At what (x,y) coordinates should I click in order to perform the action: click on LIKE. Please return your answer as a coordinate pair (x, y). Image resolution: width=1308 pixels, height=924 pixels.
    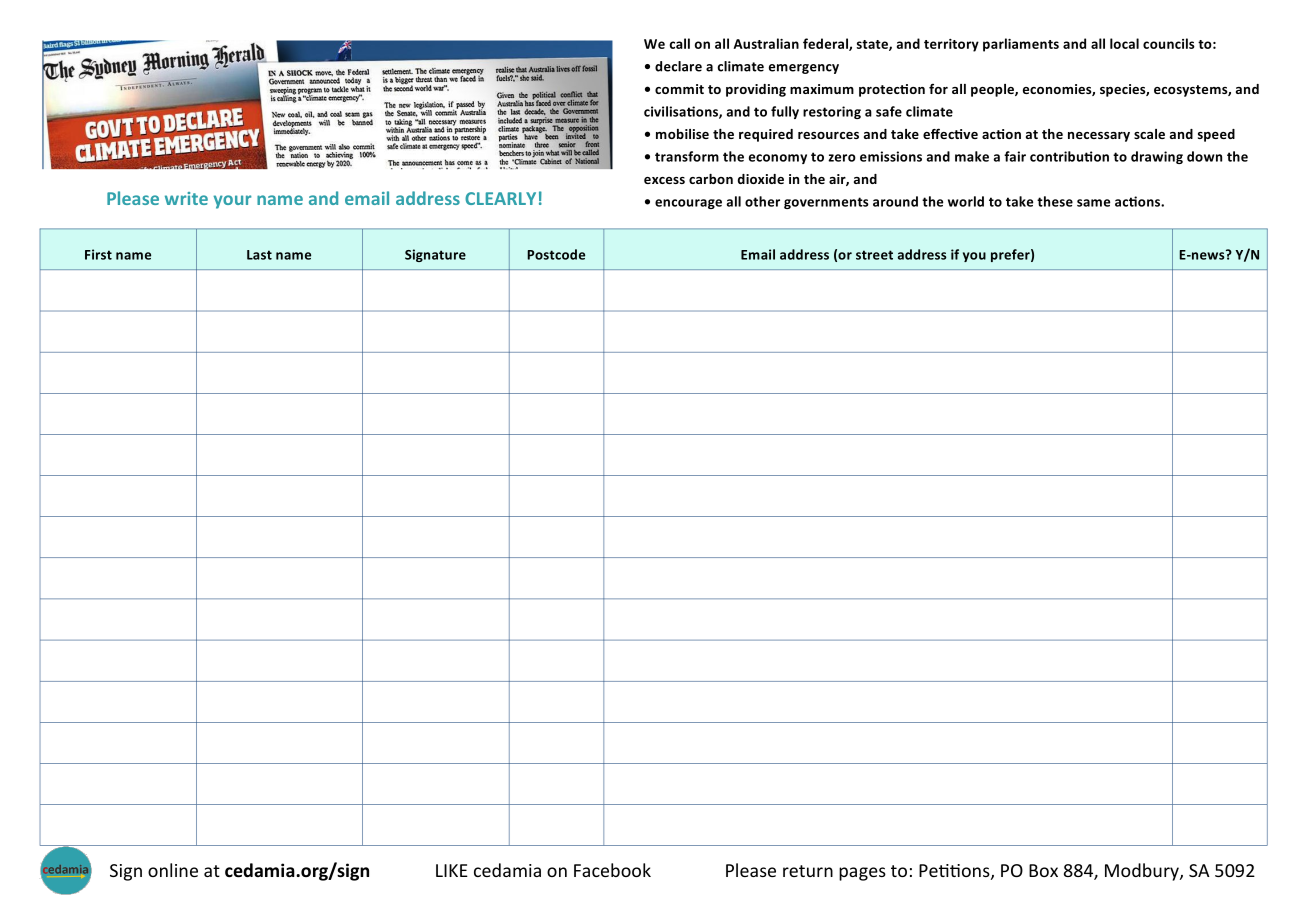
    Looking at the image, I should click on (452, 870).
